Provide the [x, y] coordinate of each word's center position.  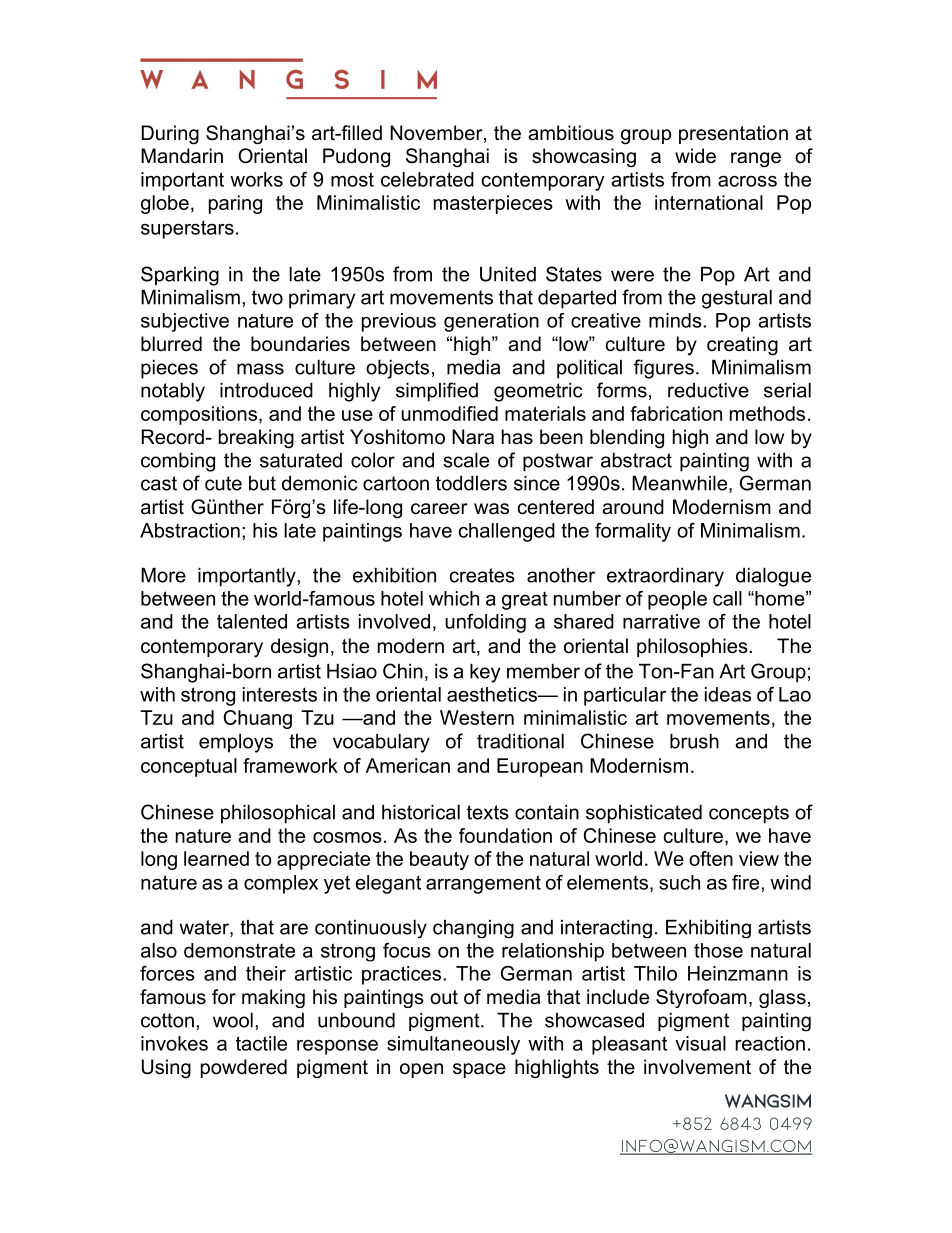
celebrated [427, 179]
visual [700, 1043]
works [256, 179]
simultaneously [453, 1045]
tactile [261, 1043]
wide [695, 156]
